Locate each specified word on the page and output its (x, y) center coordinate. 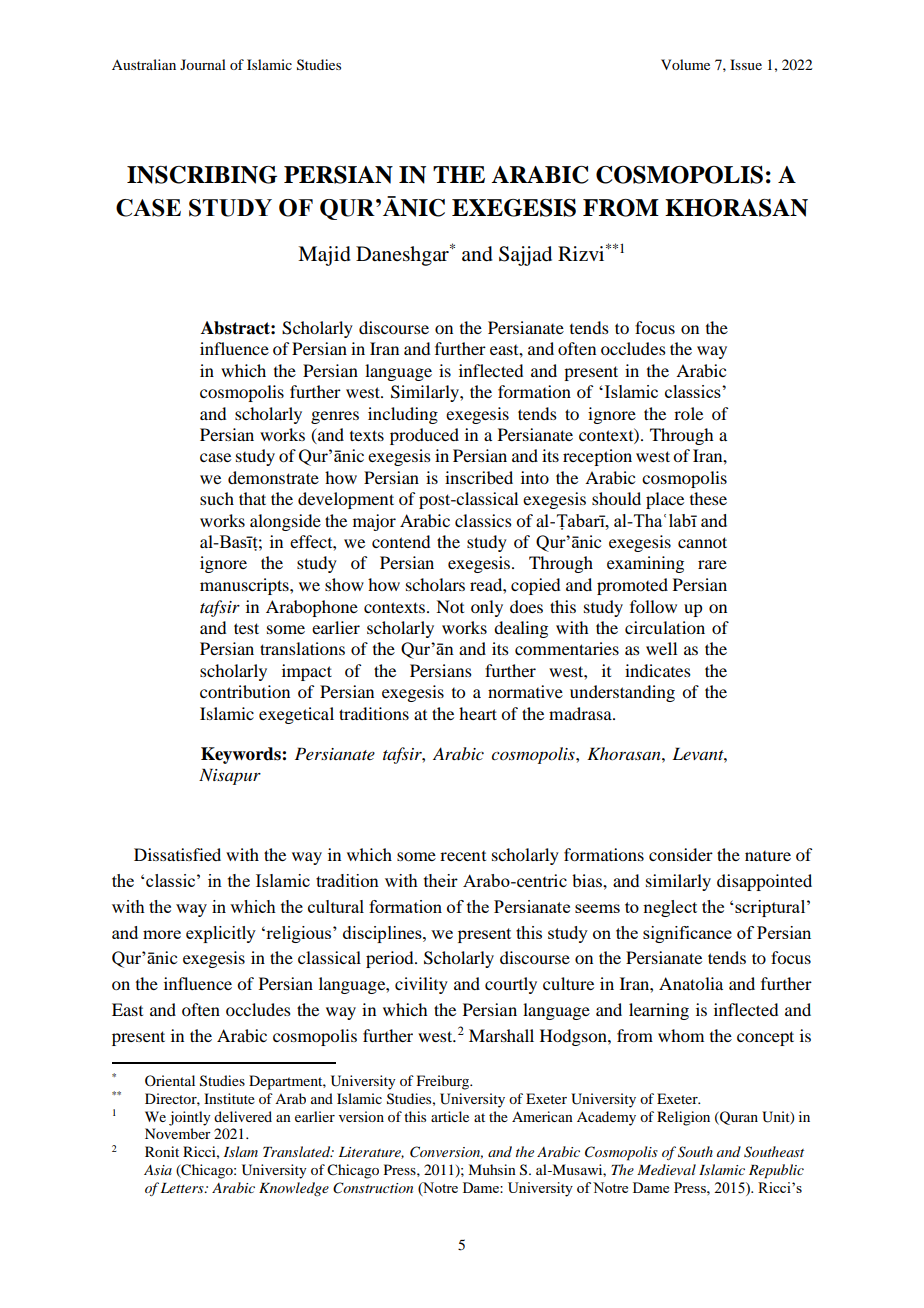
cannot (702, 542)
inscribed (479, 477)
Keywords (242, 755)
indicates (658, 670)
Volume (685, 64)
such (217, 498)
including (403, 415)
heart (478, 713)
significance (687, 934)
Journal (203, 64)
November (178, 1133)
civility (421, 985)
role (688, 413)
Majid (324, 256)
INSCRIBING (202, 175)
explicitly (221, 934)
